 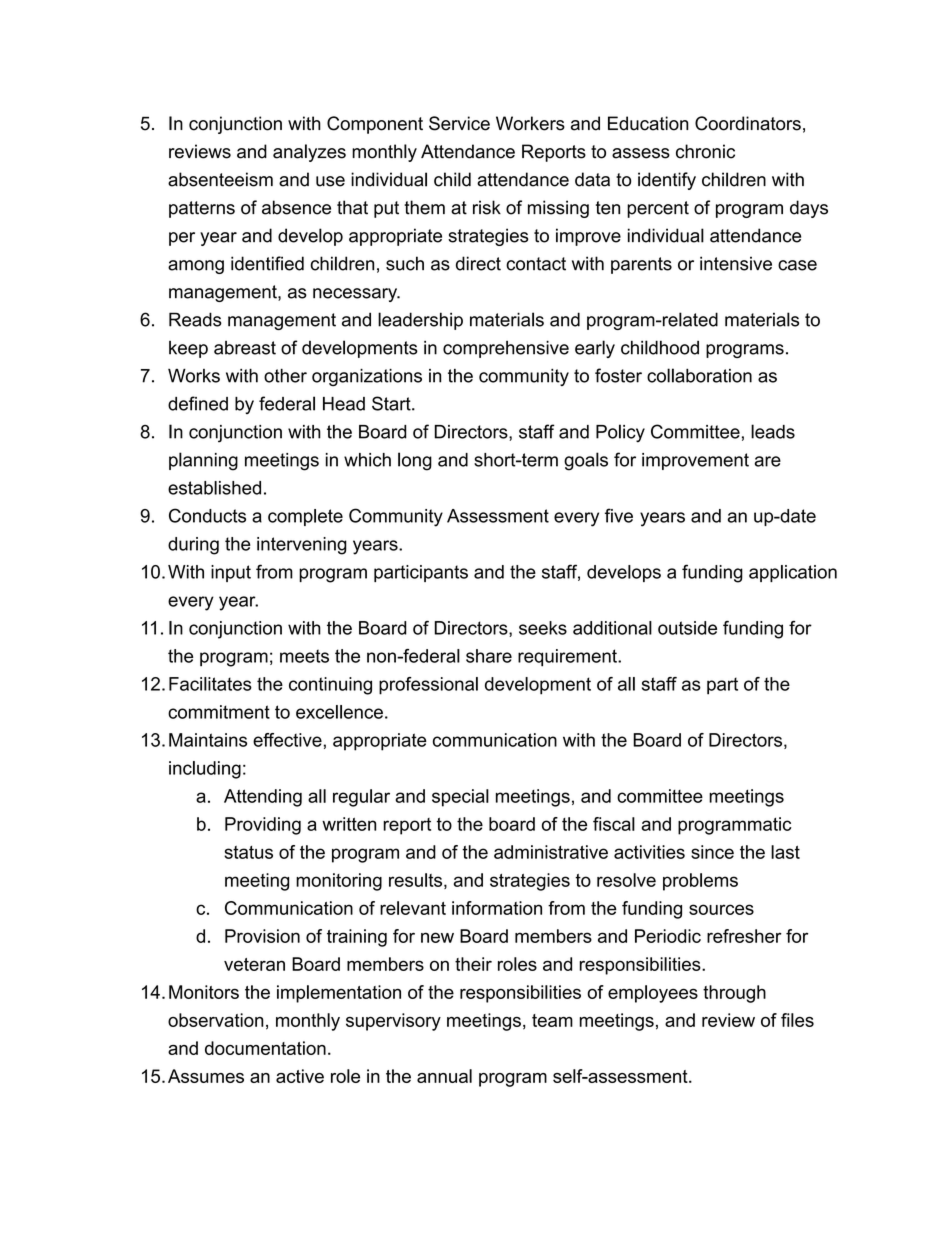 What do you see at coordinates (231, 573) in the document?
I see `input` at bounding box center [231, 573].
